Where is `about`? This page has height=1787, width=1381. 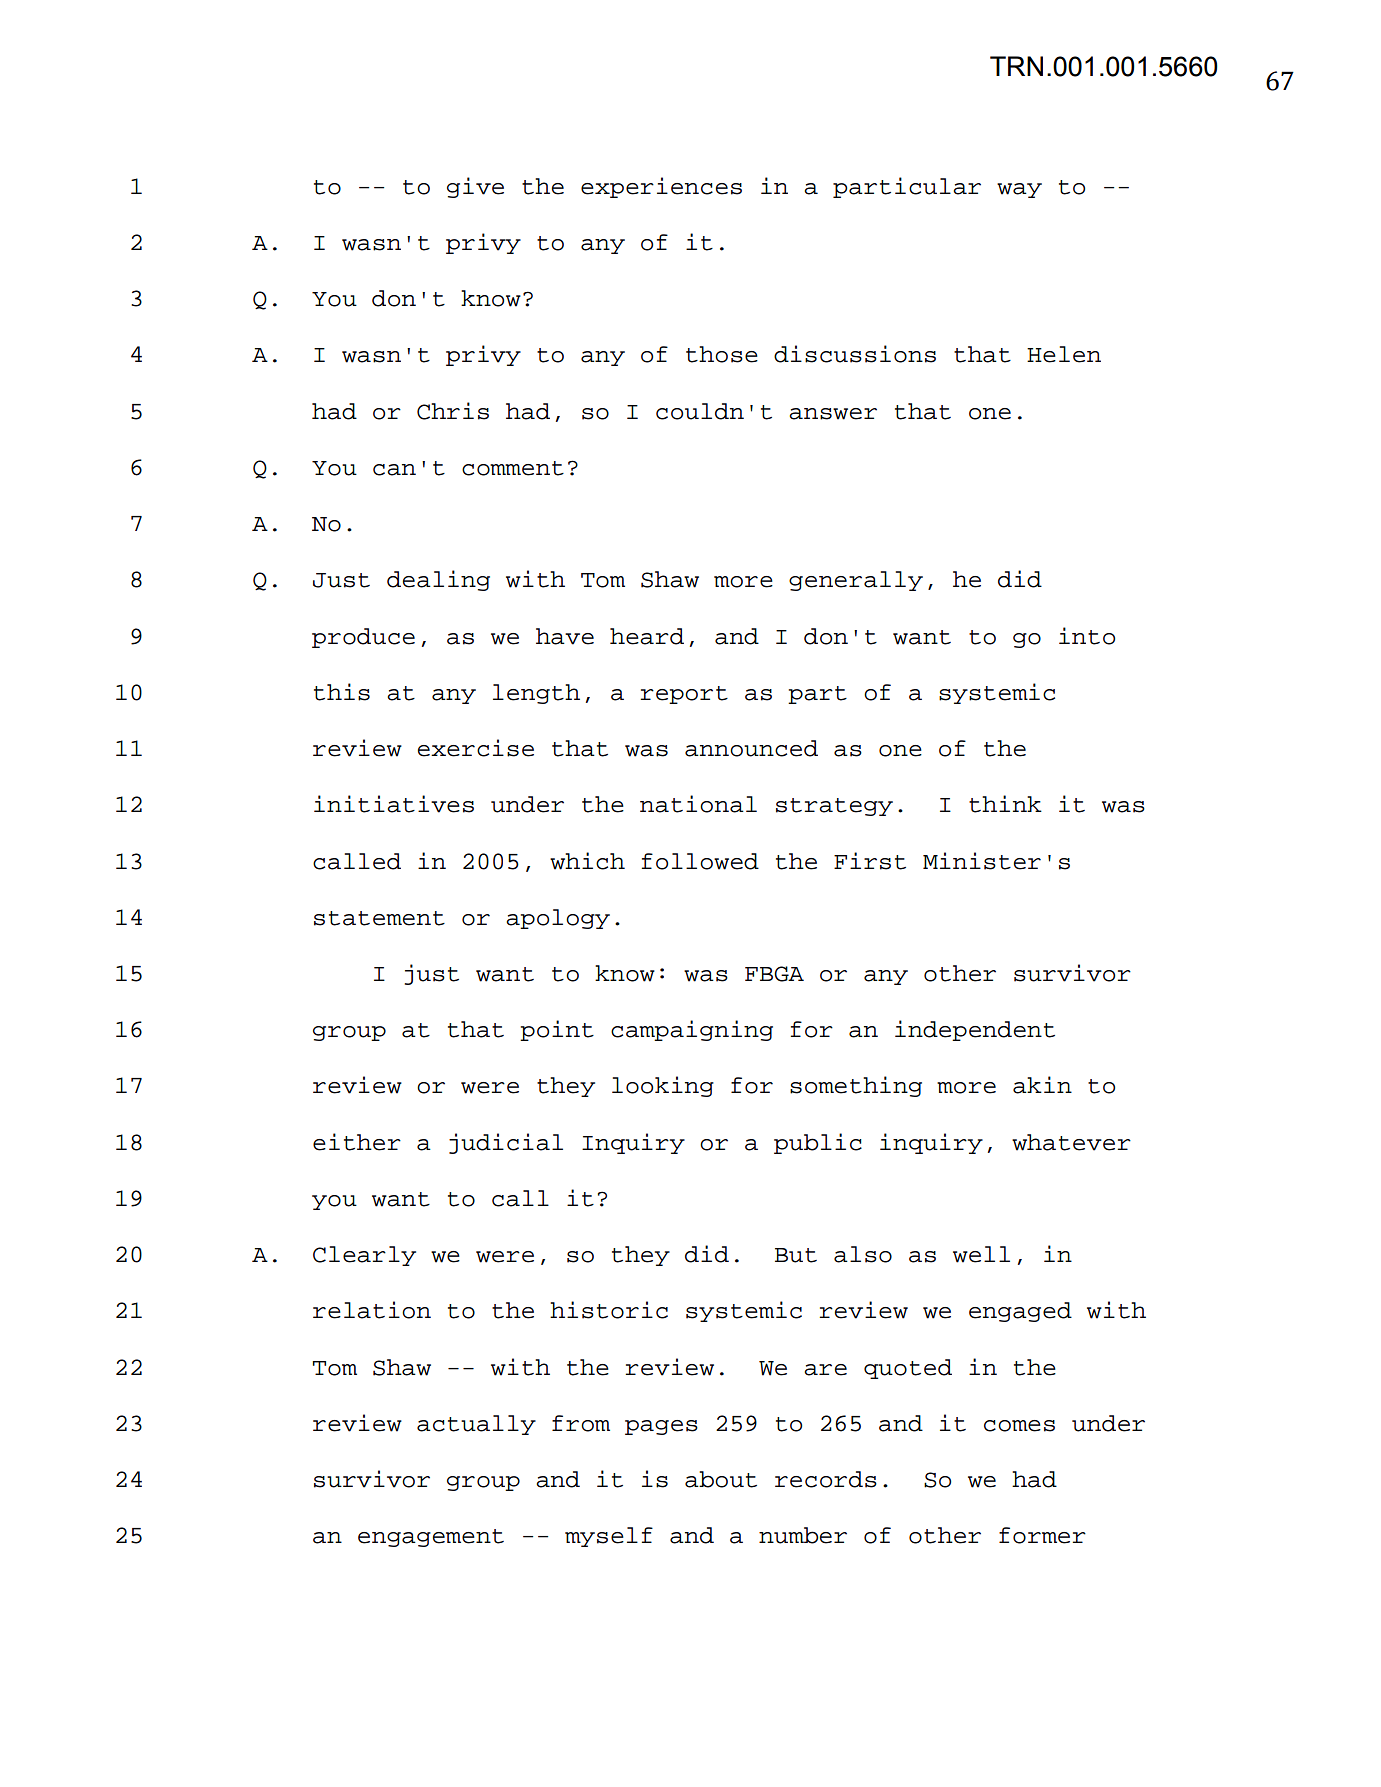 about is located at coordinates (721, 1479).
